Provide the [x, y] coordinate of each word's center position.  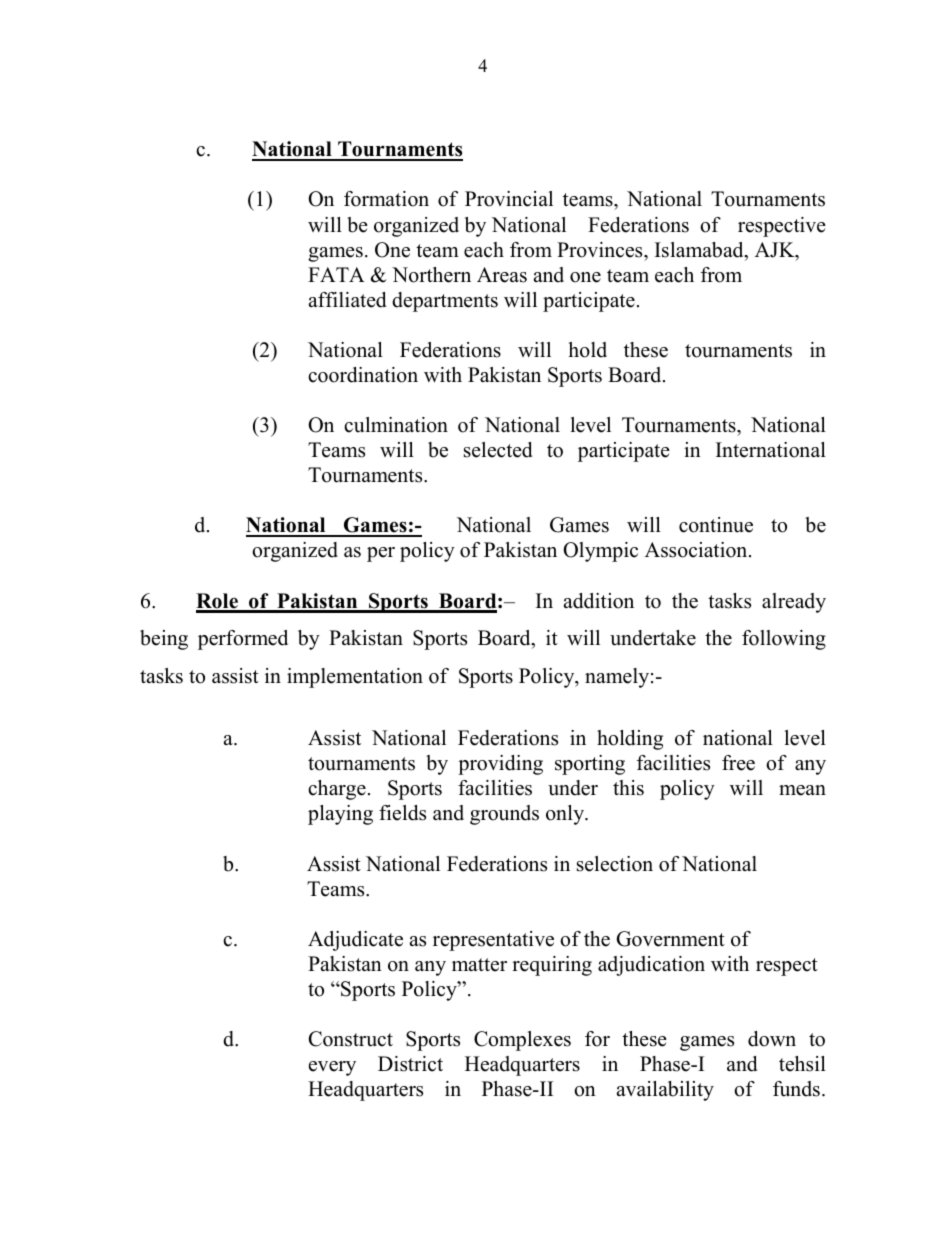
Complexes [522, 1041]
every [332, 1068]
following [784, 640]
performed [243, 640]
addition [599, 601]
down [772, 1039]
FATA [336, 274]
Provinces [601, 250]
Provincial [509, 199]
